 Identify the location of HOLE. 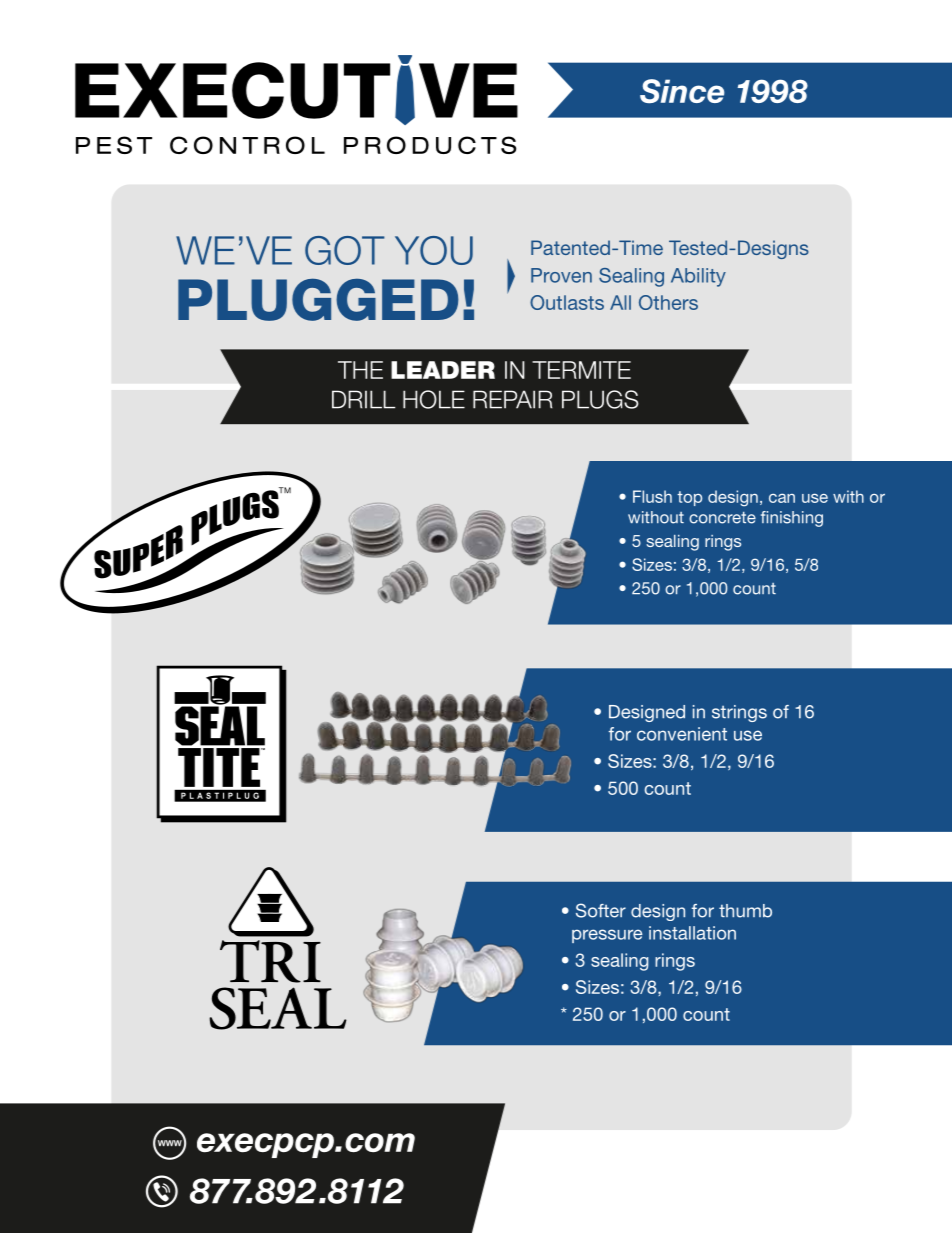
(434, 399).
